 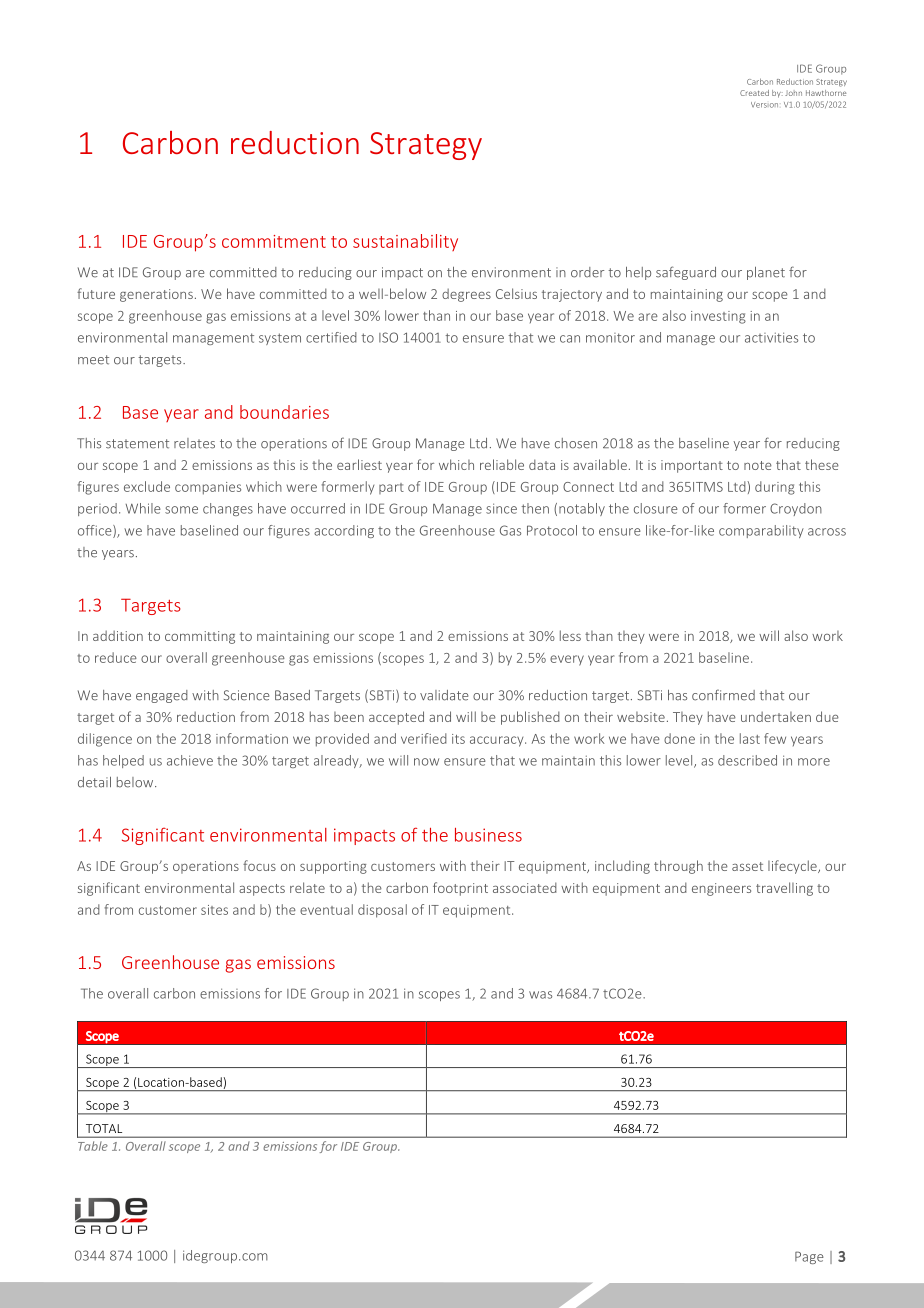 What do you see at coordinates (93, 1146) in the document?
I see `Table` at bounding box center [93, 1146].
